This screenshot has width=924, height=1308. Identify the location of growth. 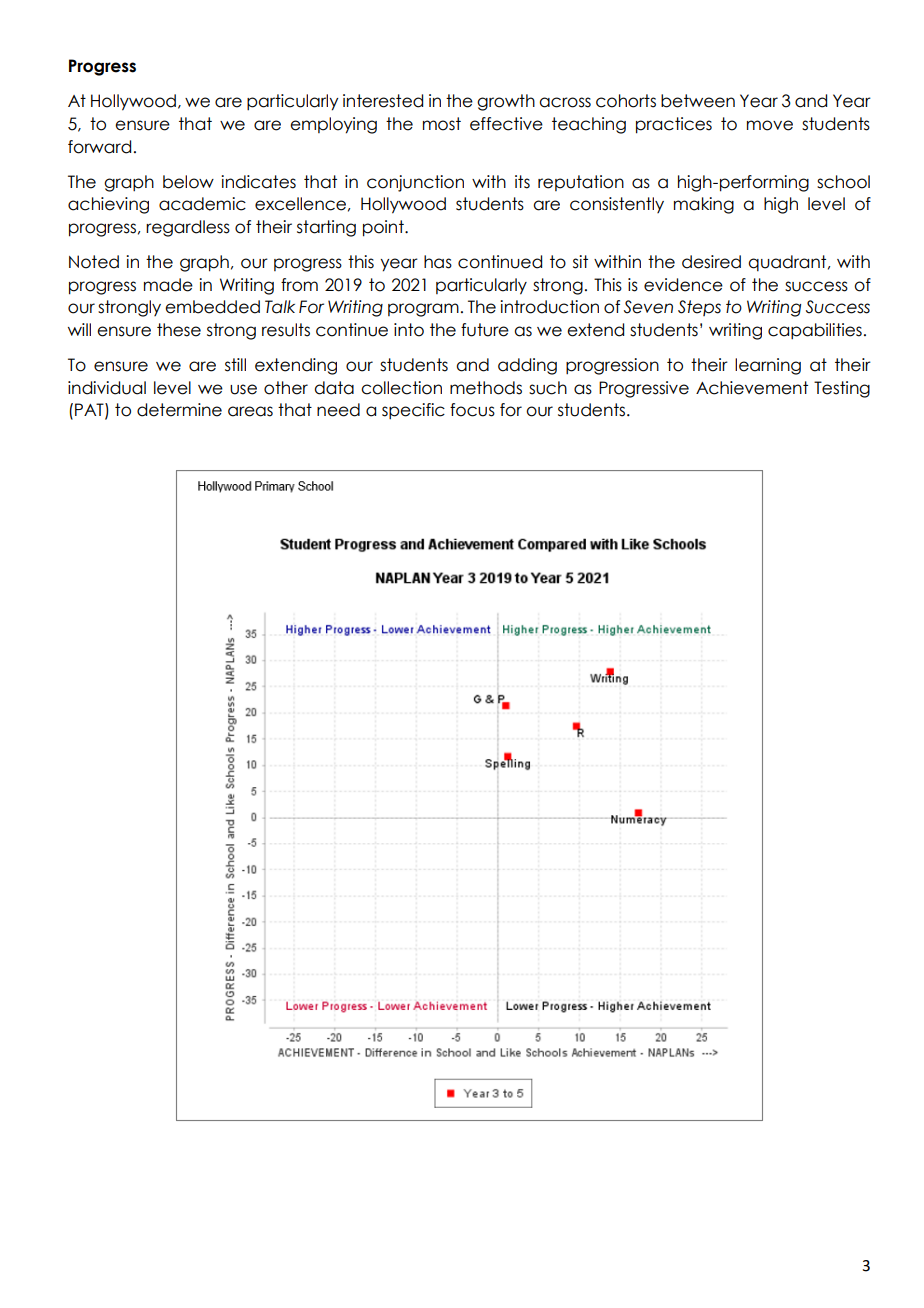
(506, 102).
